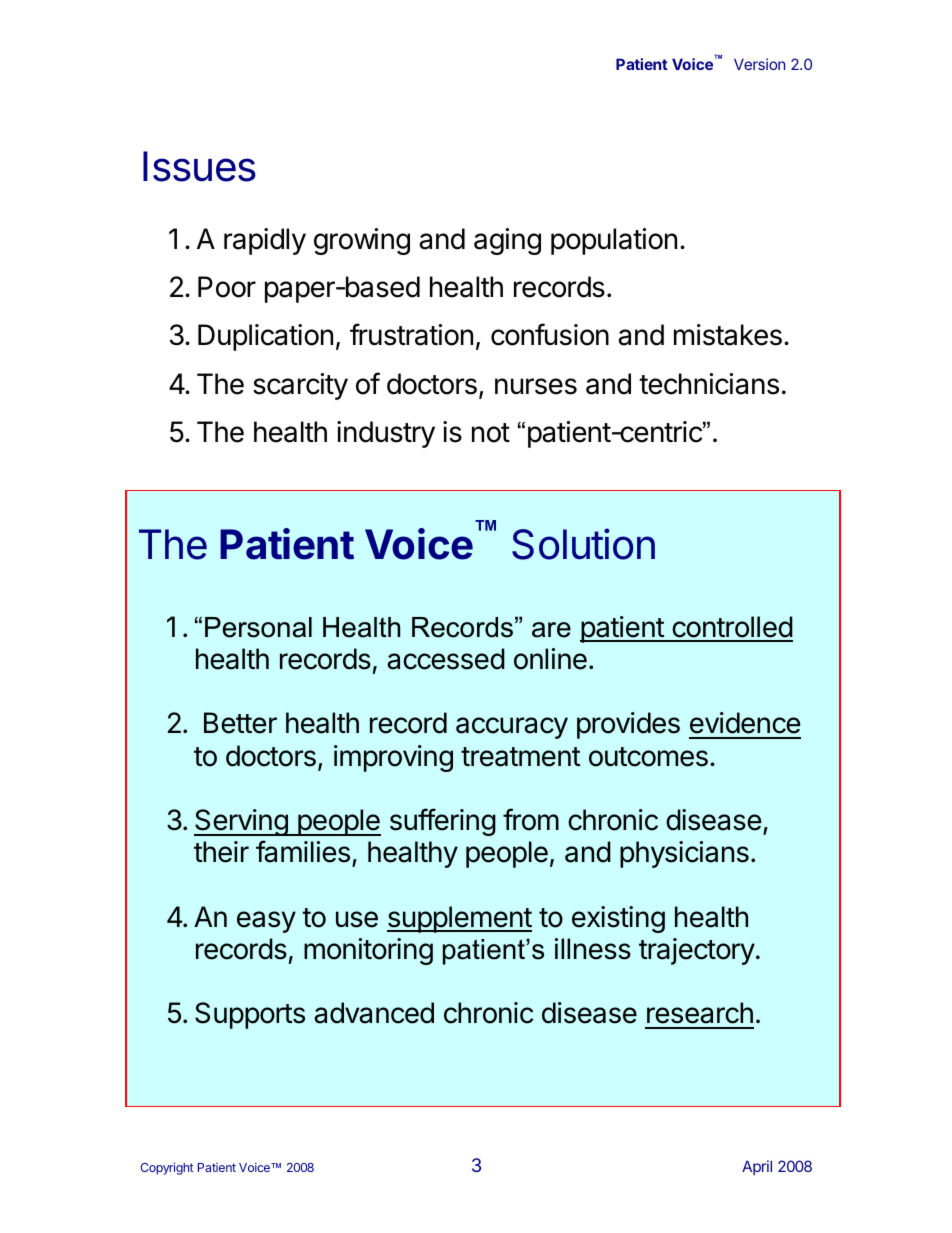 This document has width=952, height=1233. I want to click on accessed, so click(446, 659).
